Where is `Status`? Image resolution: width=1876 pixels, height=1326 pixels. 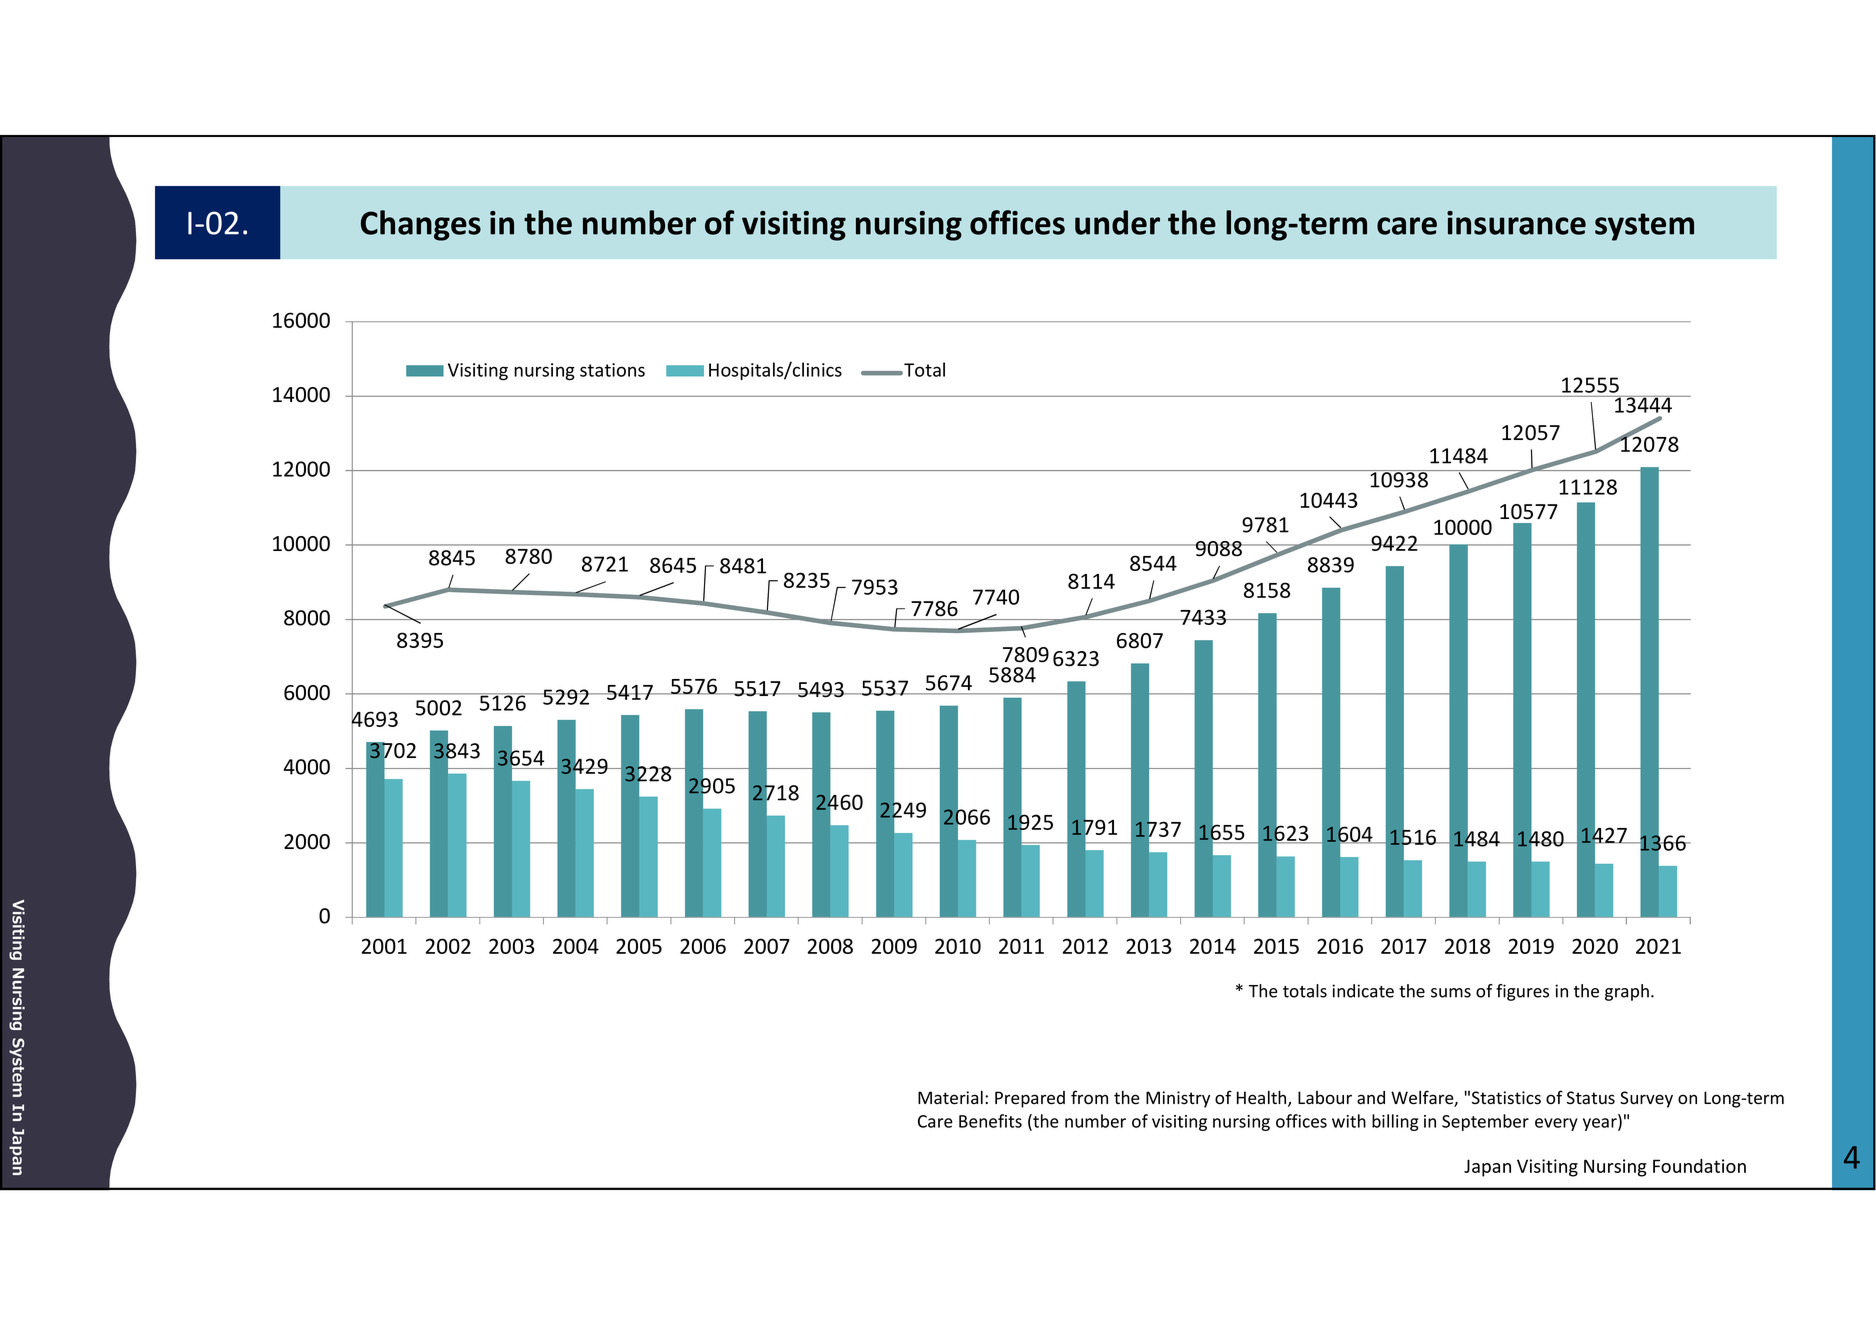
Status is located at coordinates (1591, 1098).
